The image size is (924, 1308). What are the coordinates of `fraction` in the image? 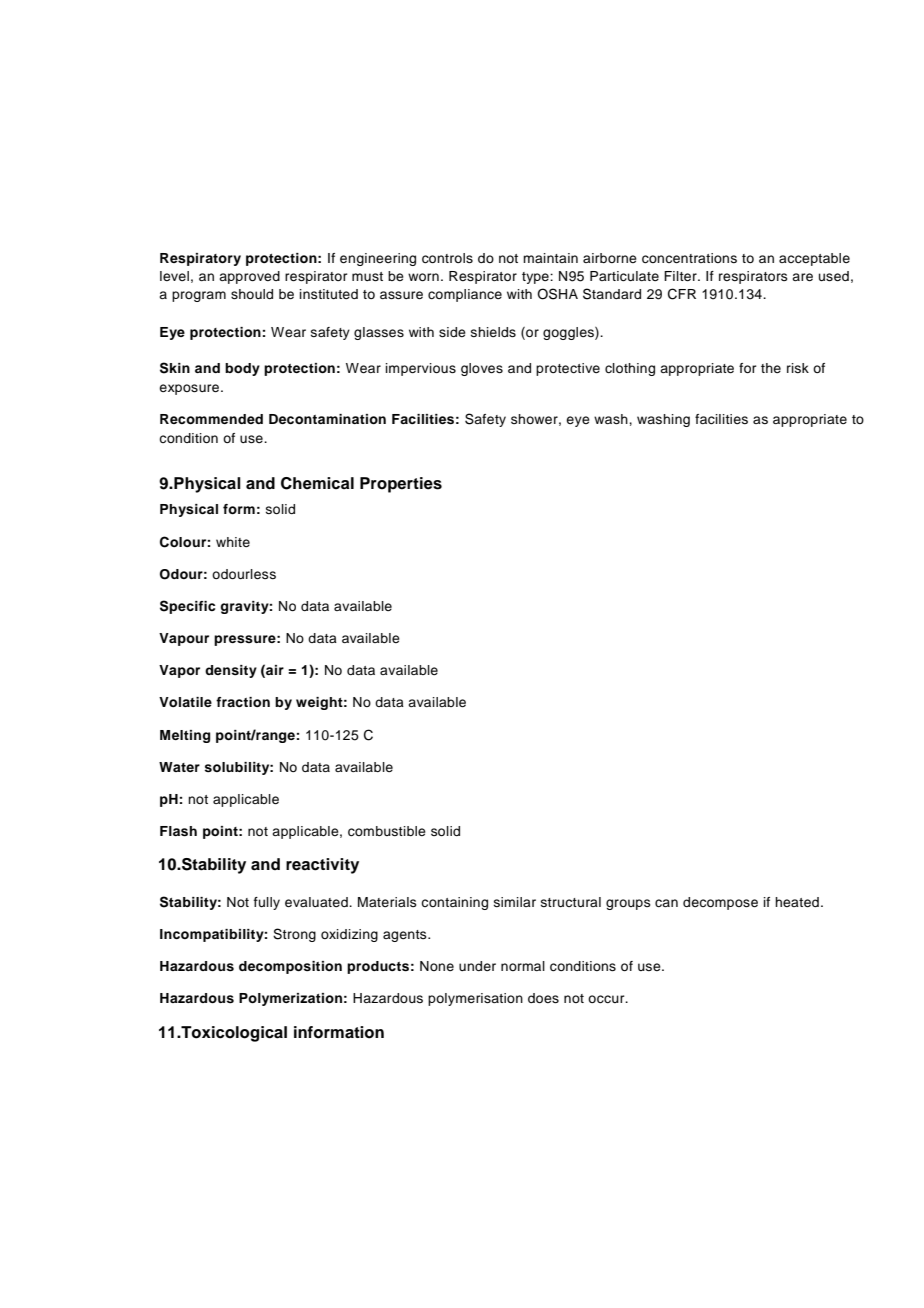 It's located at (243, 702).
